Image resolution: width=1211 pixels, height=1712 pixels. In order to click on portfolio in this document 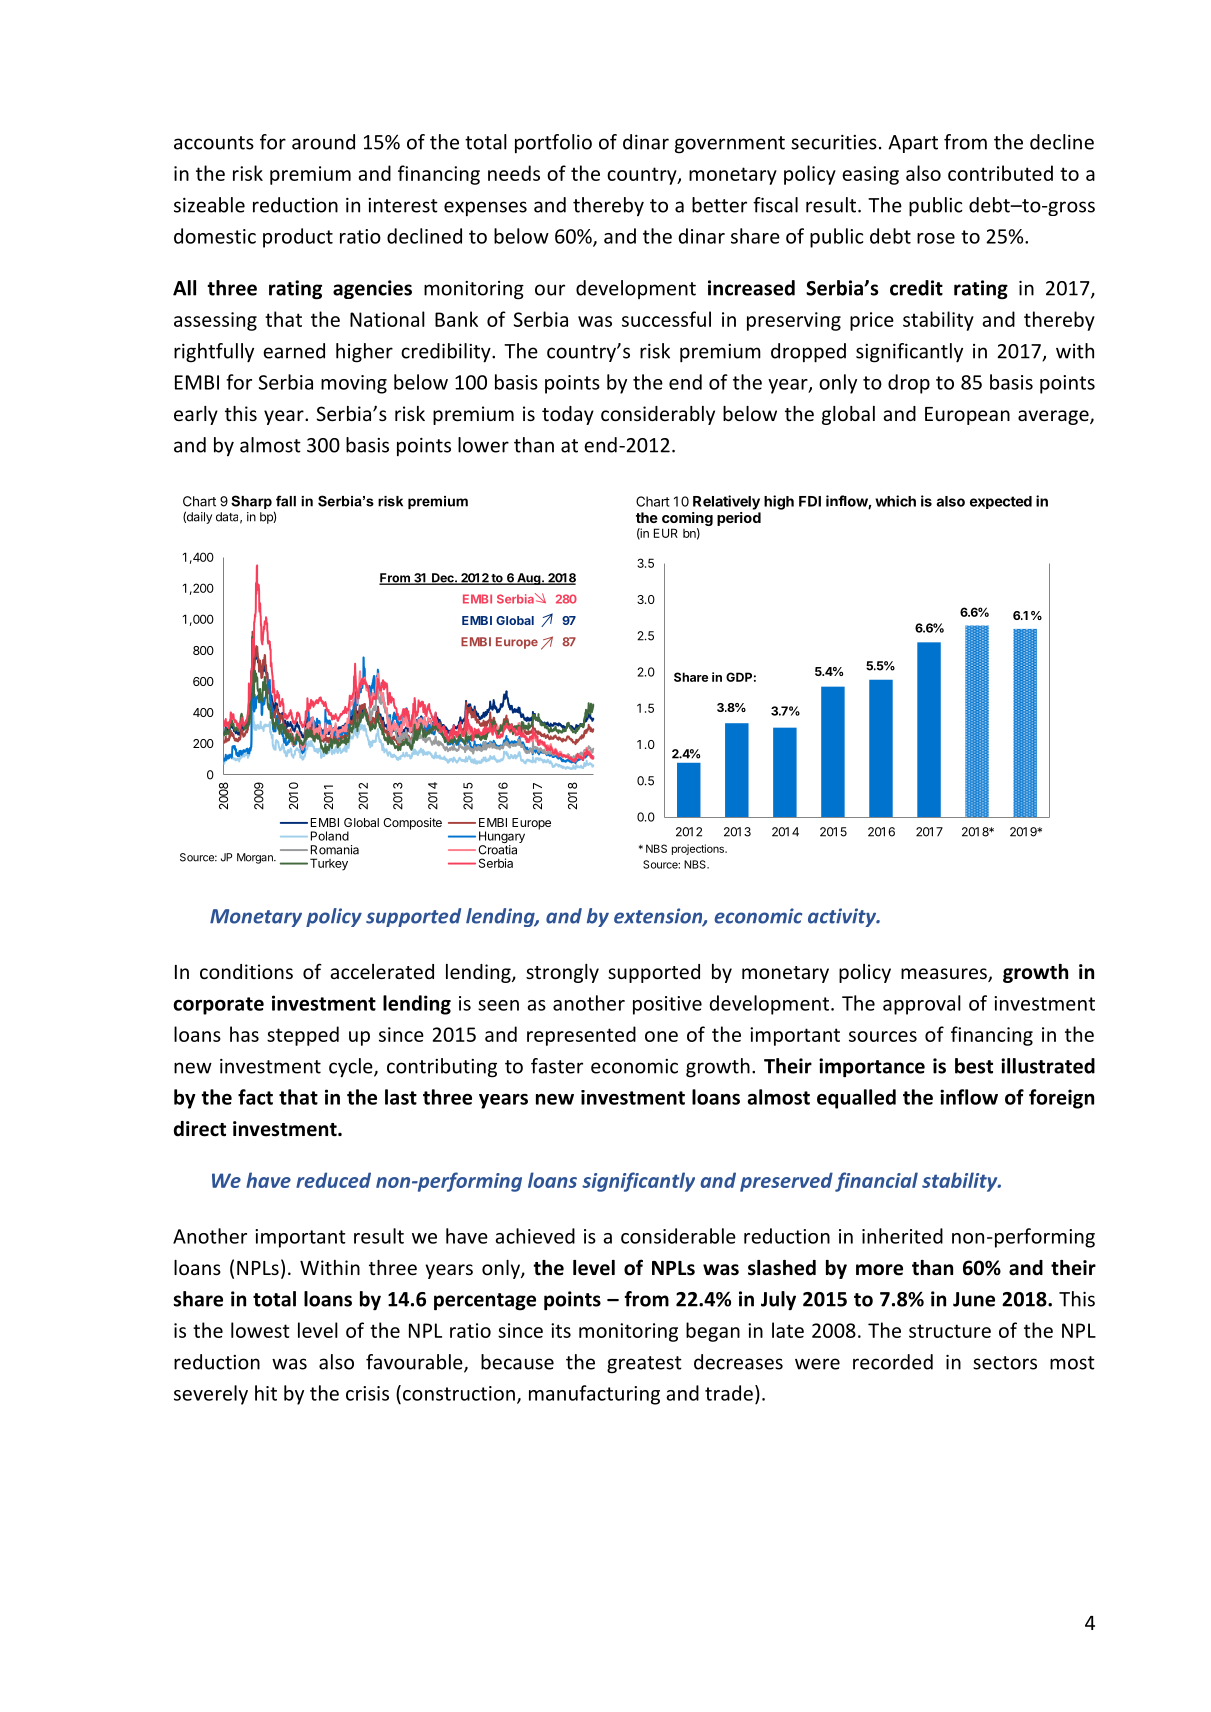, I will do `click(553, 143)`.
